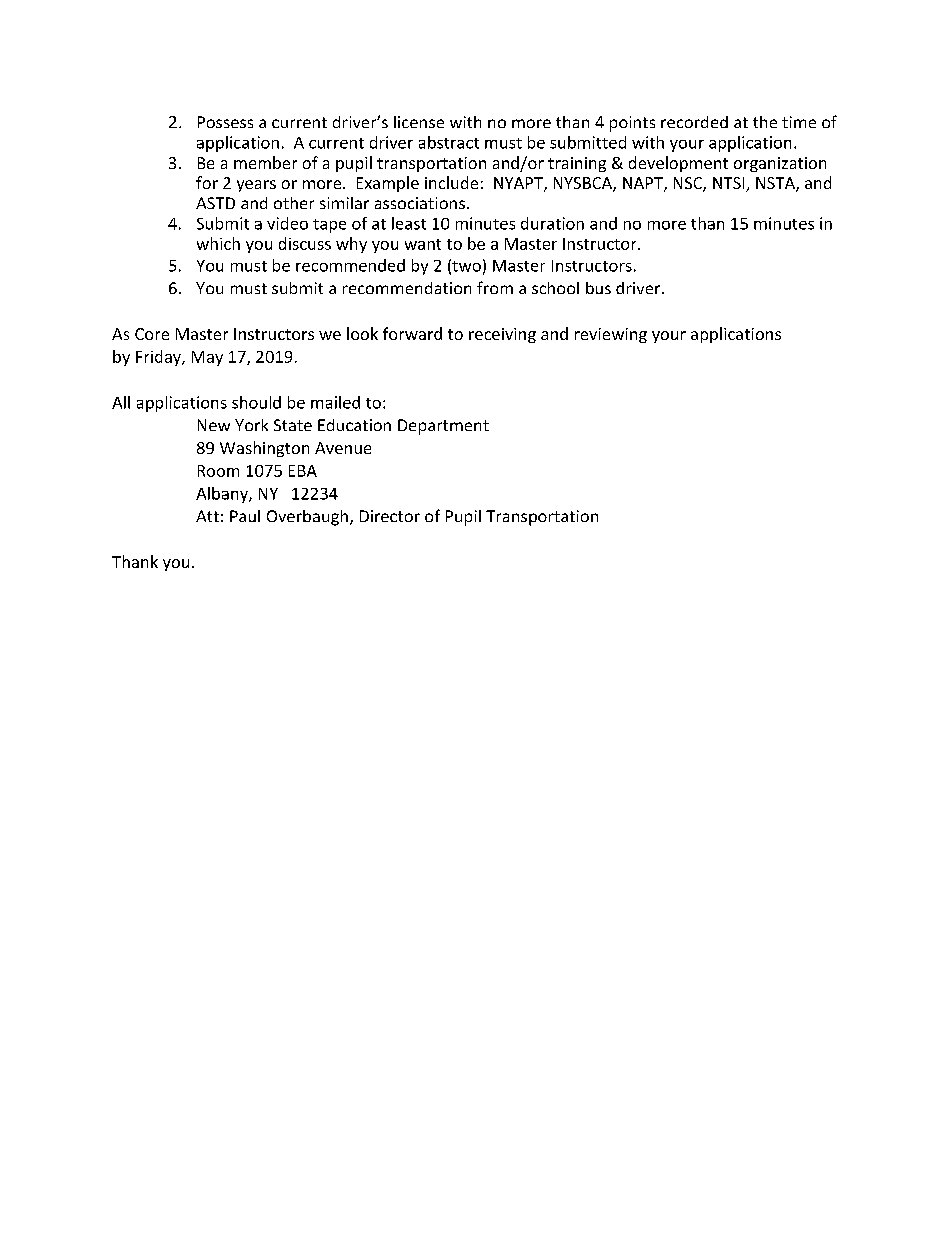  I want to click on receiving, so click(502, 335).
